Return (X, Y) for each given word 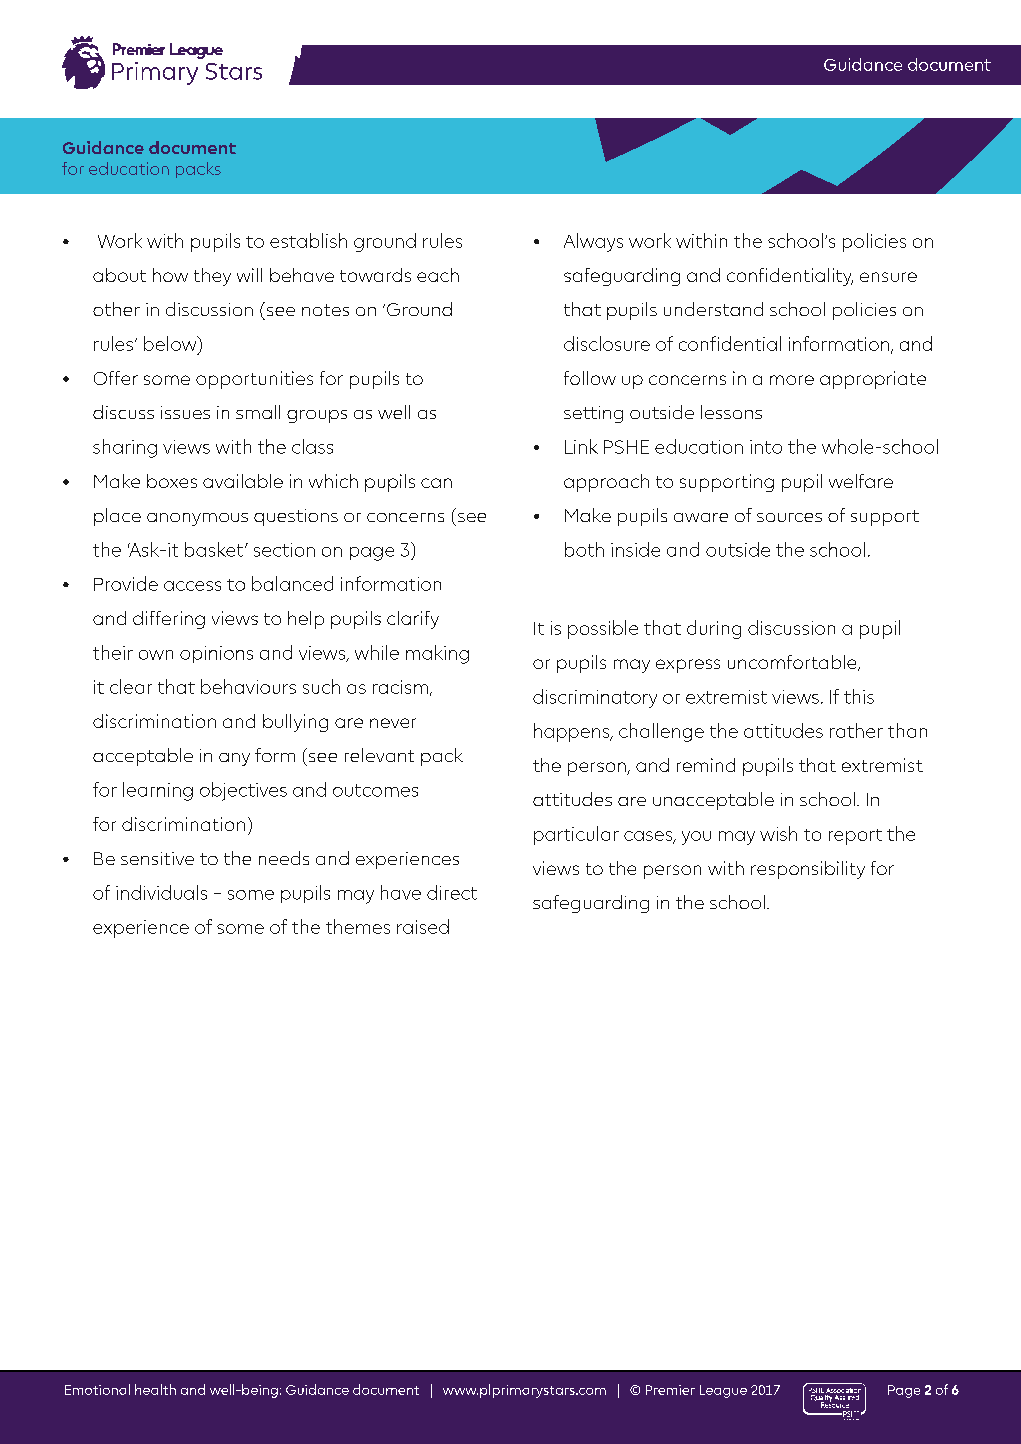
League (723, 1391)
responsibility (808, 870)
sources (789, 517)
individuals (161, 892)
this (859, 696)
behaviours (248, 686)
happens (573, 732)
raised (423, 926)
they (212, 277)
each (438, 275)
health (155, 1389)
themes (358, 926)
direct (452, 892)
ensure (888, 277)
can (436, 483)
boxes (172, 481)
